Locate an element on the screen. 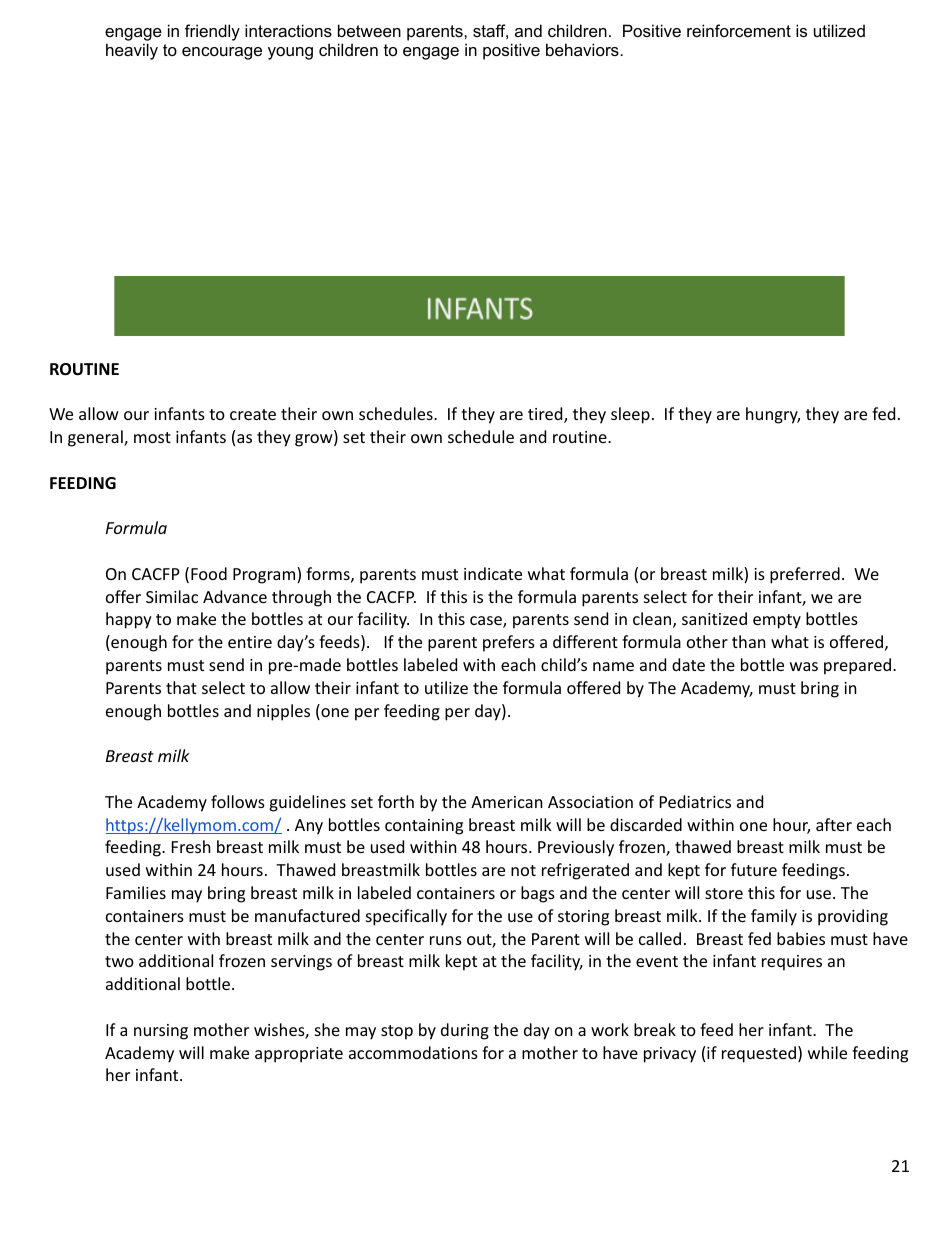 The width and height of the screenshot is (952, 1233). preferred is located at coordinates (805, 575).
